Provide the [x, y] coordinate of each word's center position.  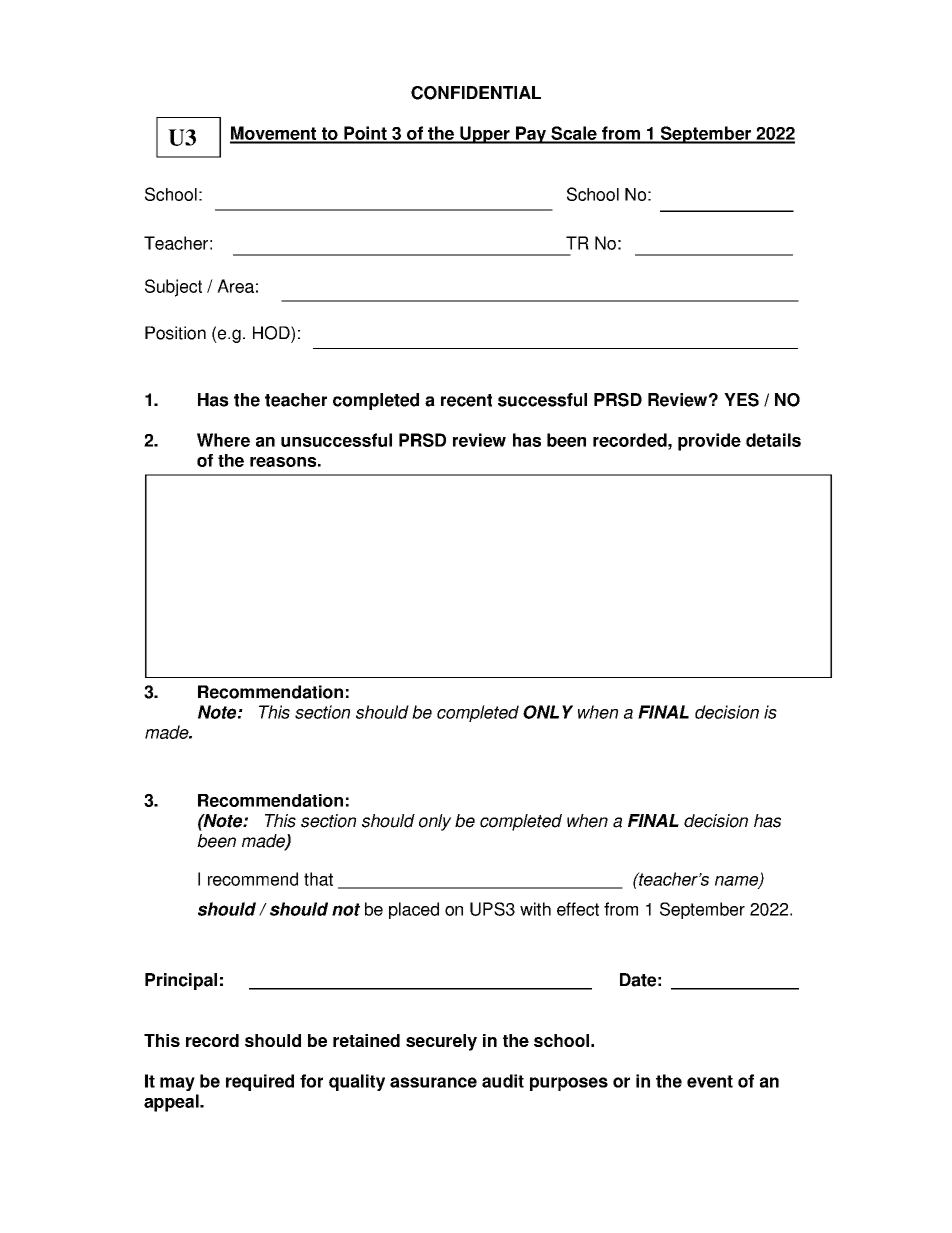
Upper [485, 135]
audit [503, 1081]
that [318, 879]
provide [709, 442]
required [260, 1082]
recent [466, 400]
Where [223, 440]
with [535, 909]
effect [578, 909]
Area [235, 286]
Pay [531, 135]
